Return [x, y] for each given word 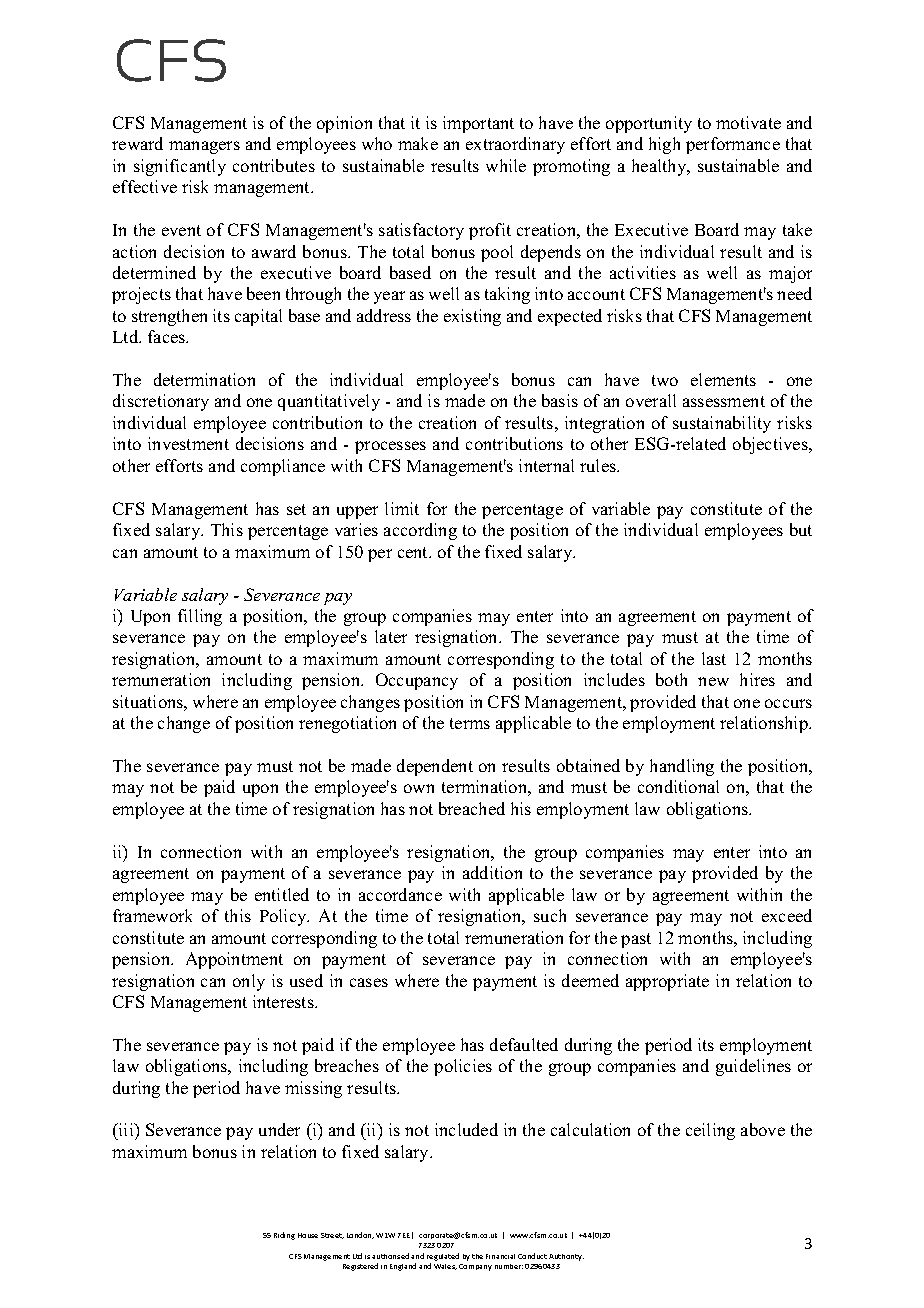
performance [733, 145]
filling [200, 617]
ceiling [710, 1131]
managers [204, 147]
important [478, 124]
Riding [284, 1236]
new [713, 681]
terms [470, 723]
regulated [443, 1257]
